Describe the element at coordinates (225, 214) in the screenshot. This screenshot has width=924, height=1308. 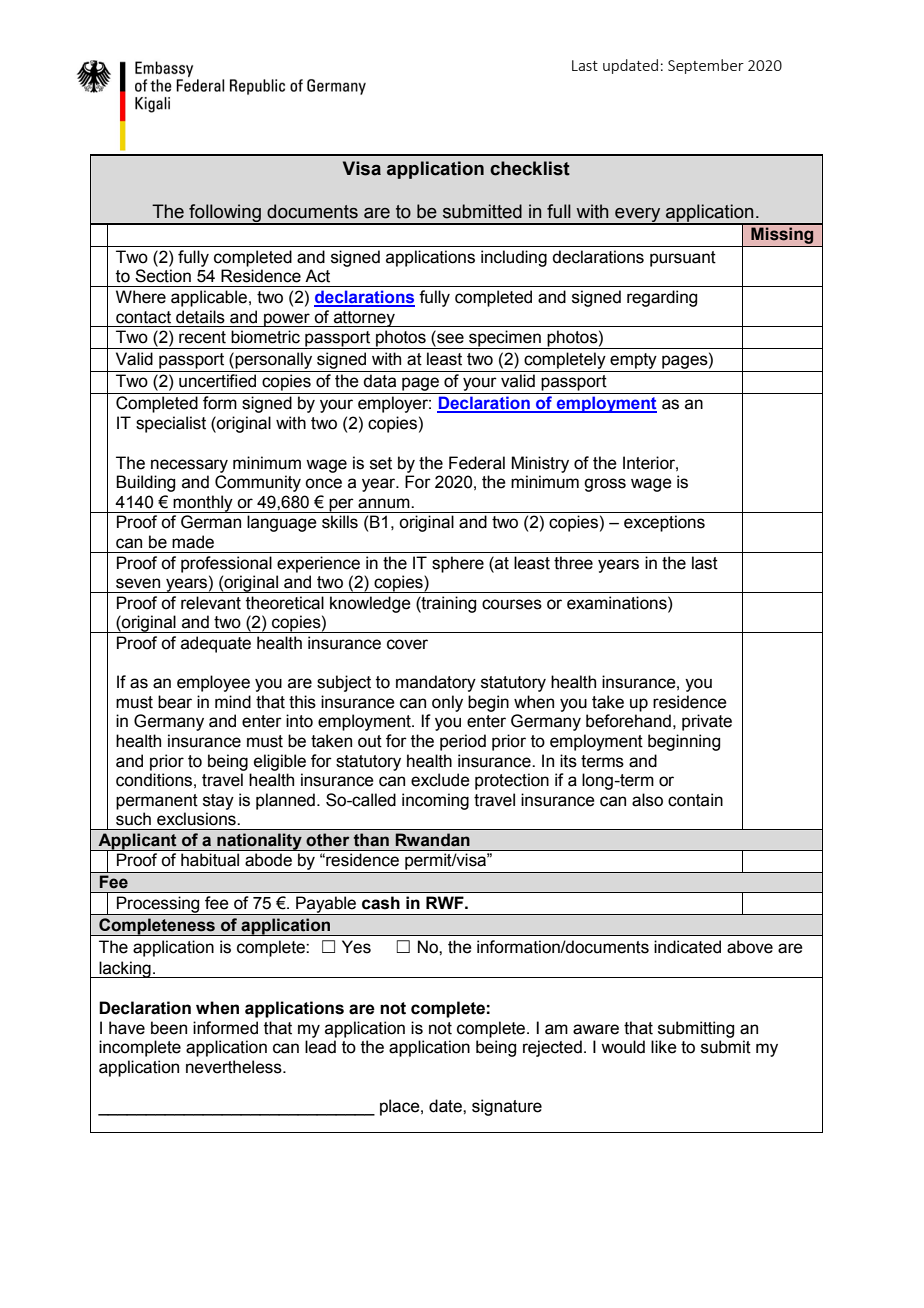
I see `following` at that location.
